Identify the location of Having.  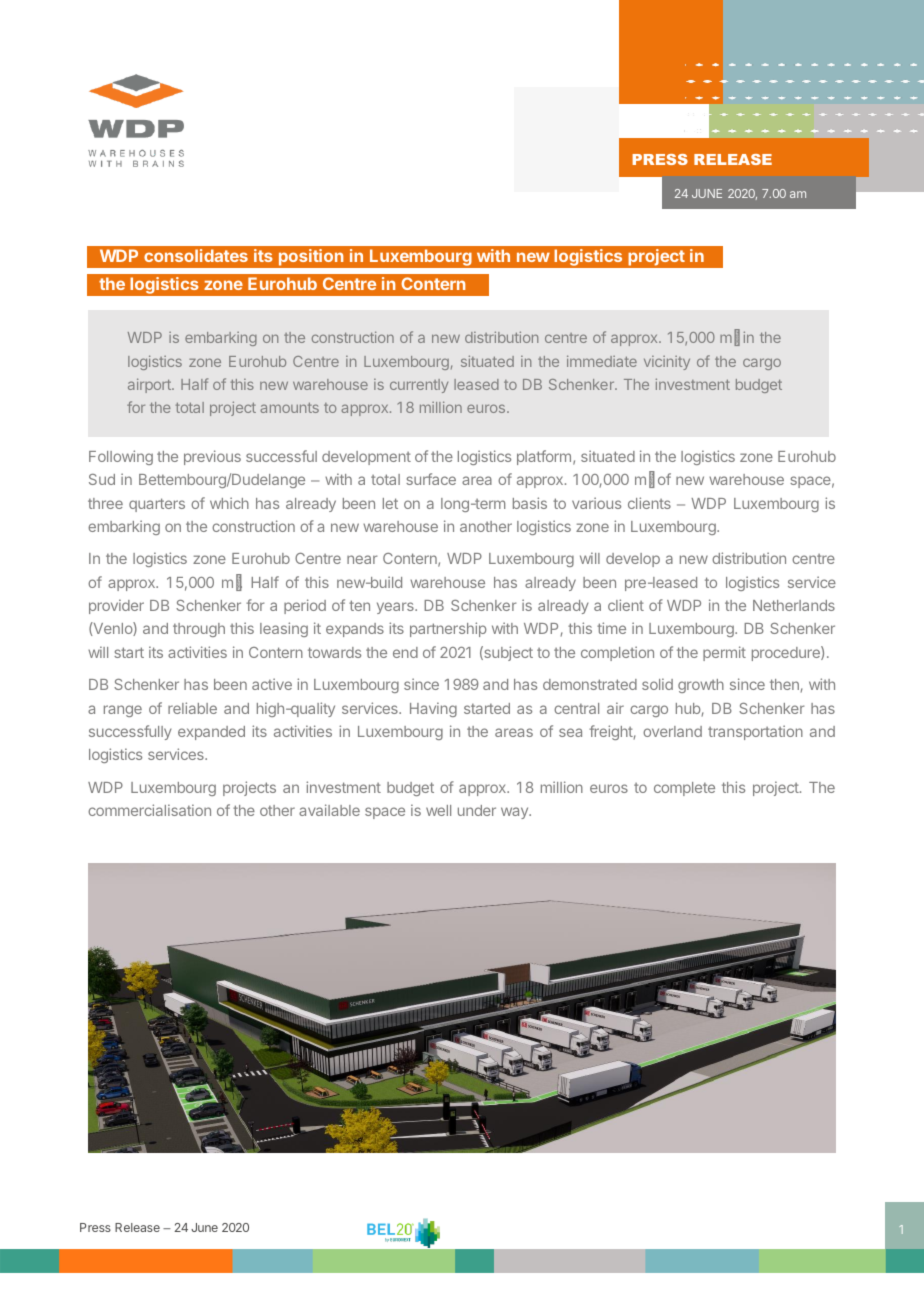
(433, 709).
